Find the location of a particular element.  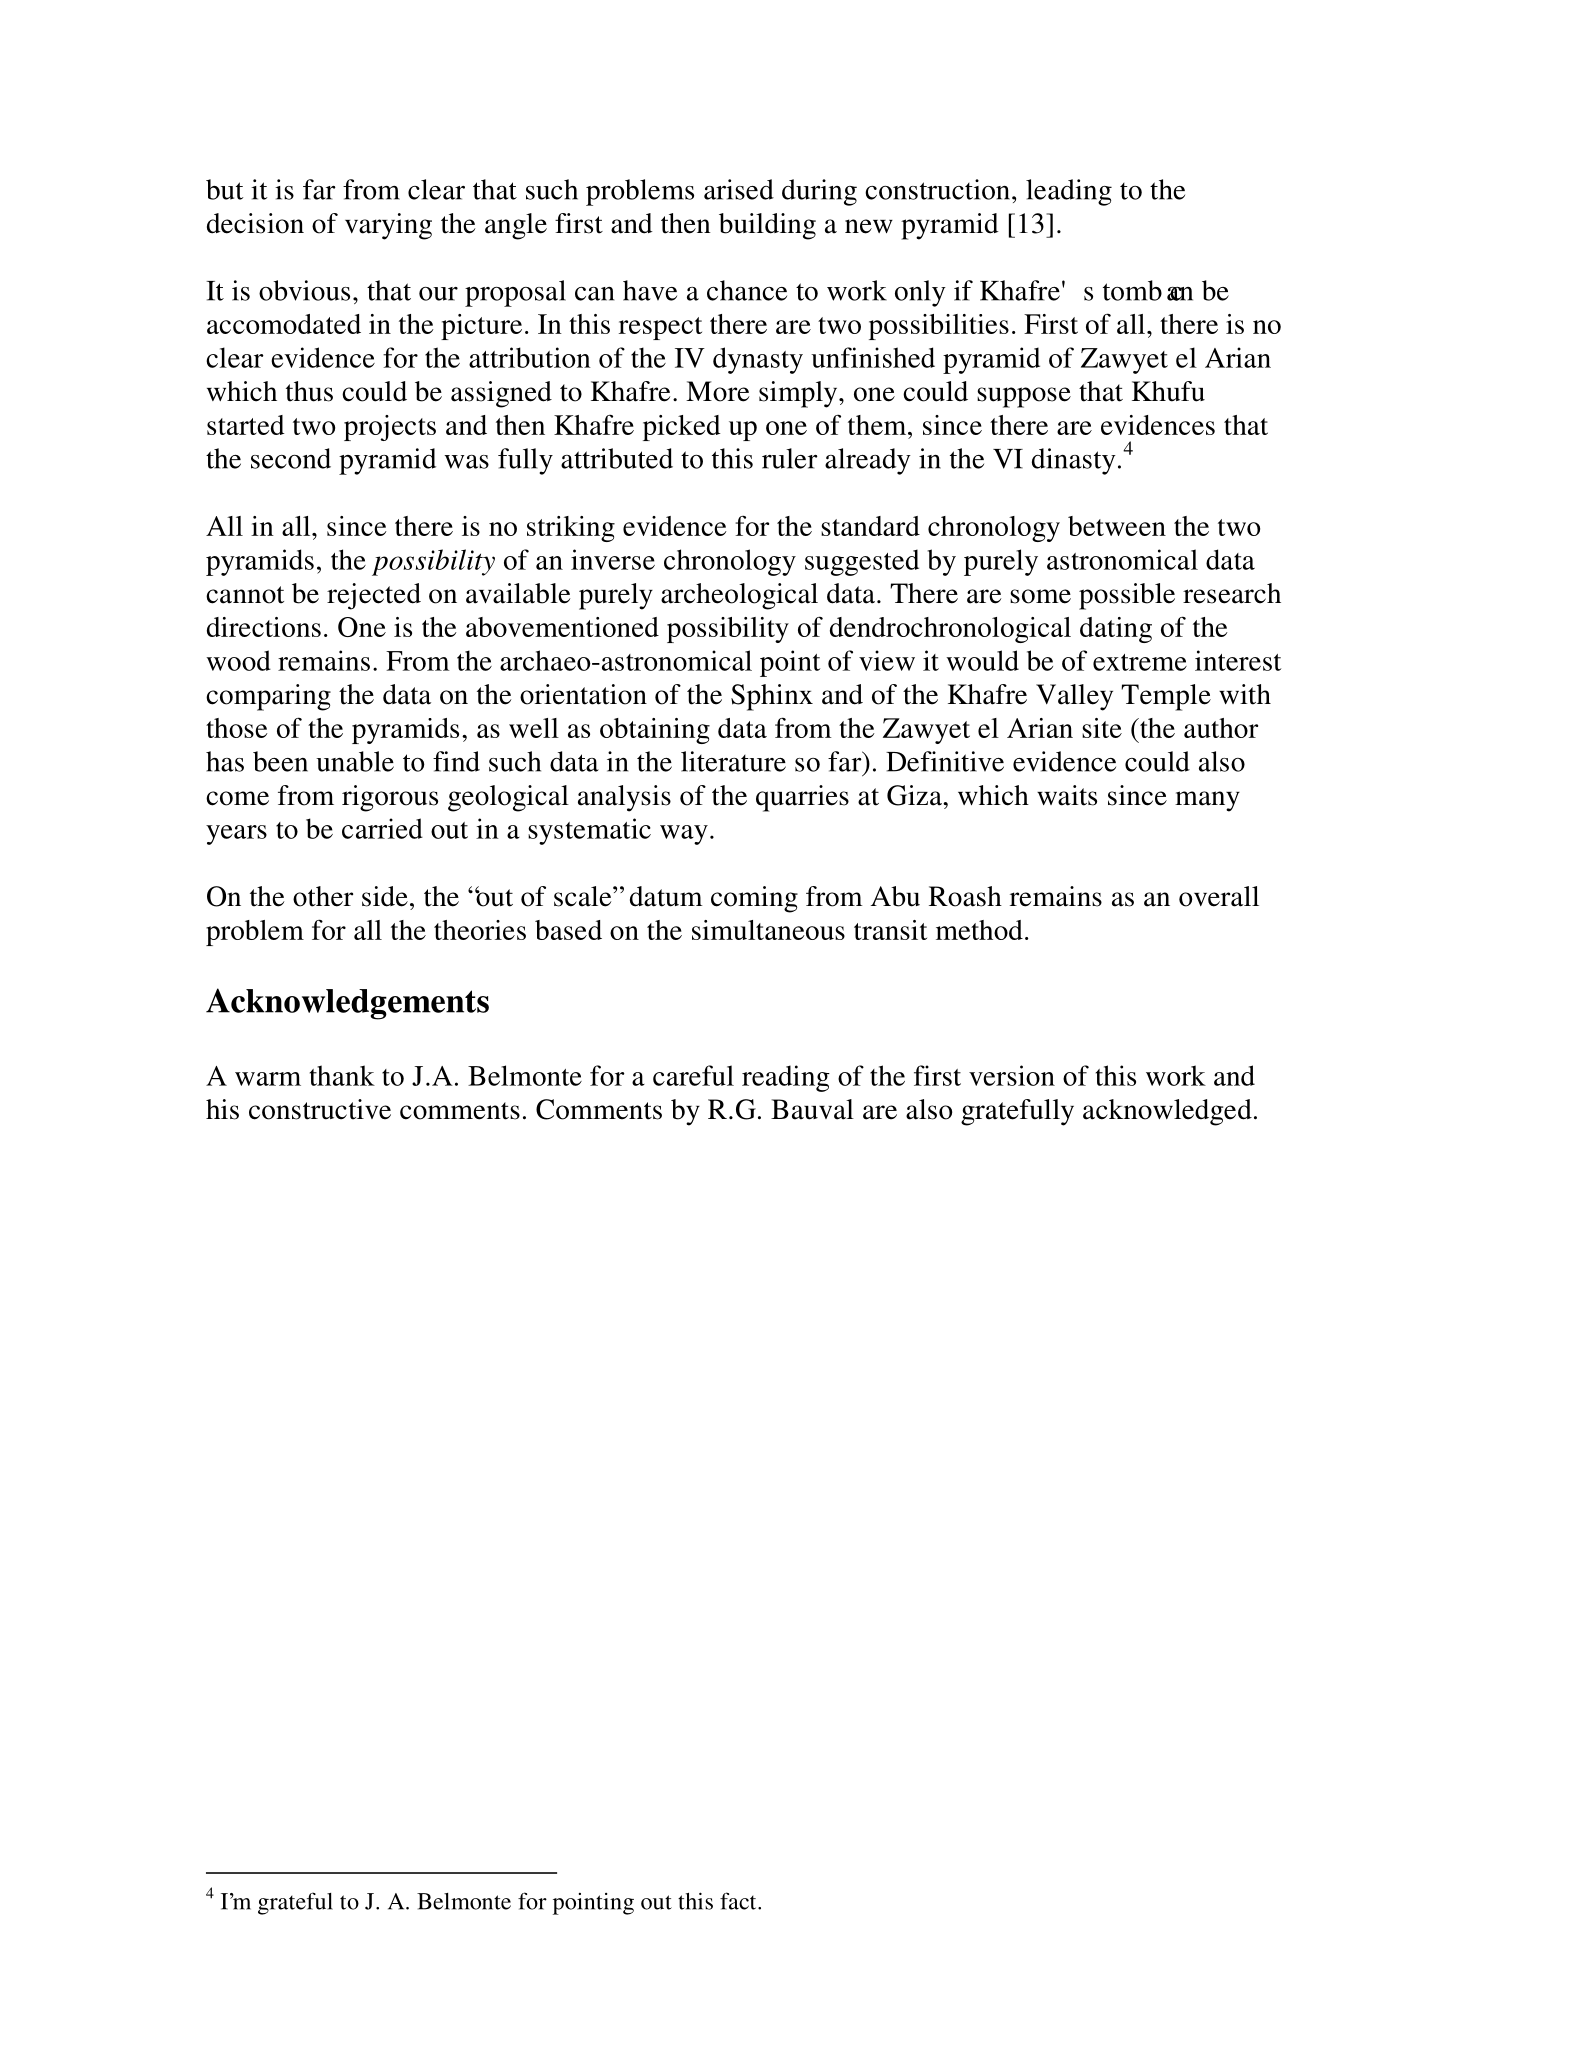

reading is located at coordinates (786, 1078).
